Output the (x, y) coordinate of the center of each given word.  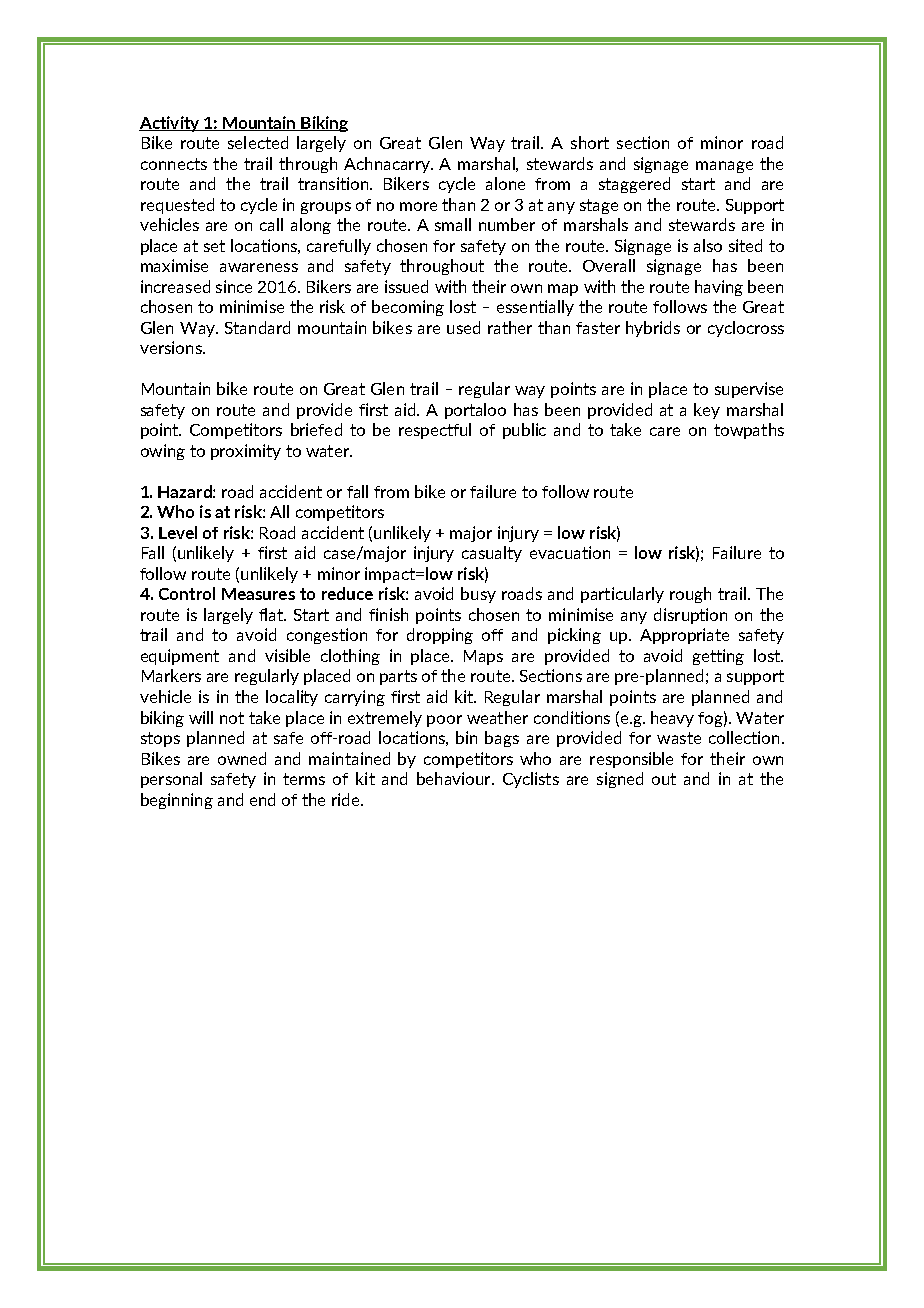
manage (724, 167)
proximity (246, 452)
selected (258, 142)
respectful (435, 431)
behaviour (455, 778)
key (707, 411)
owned (242, 758)
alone (505, 183)
